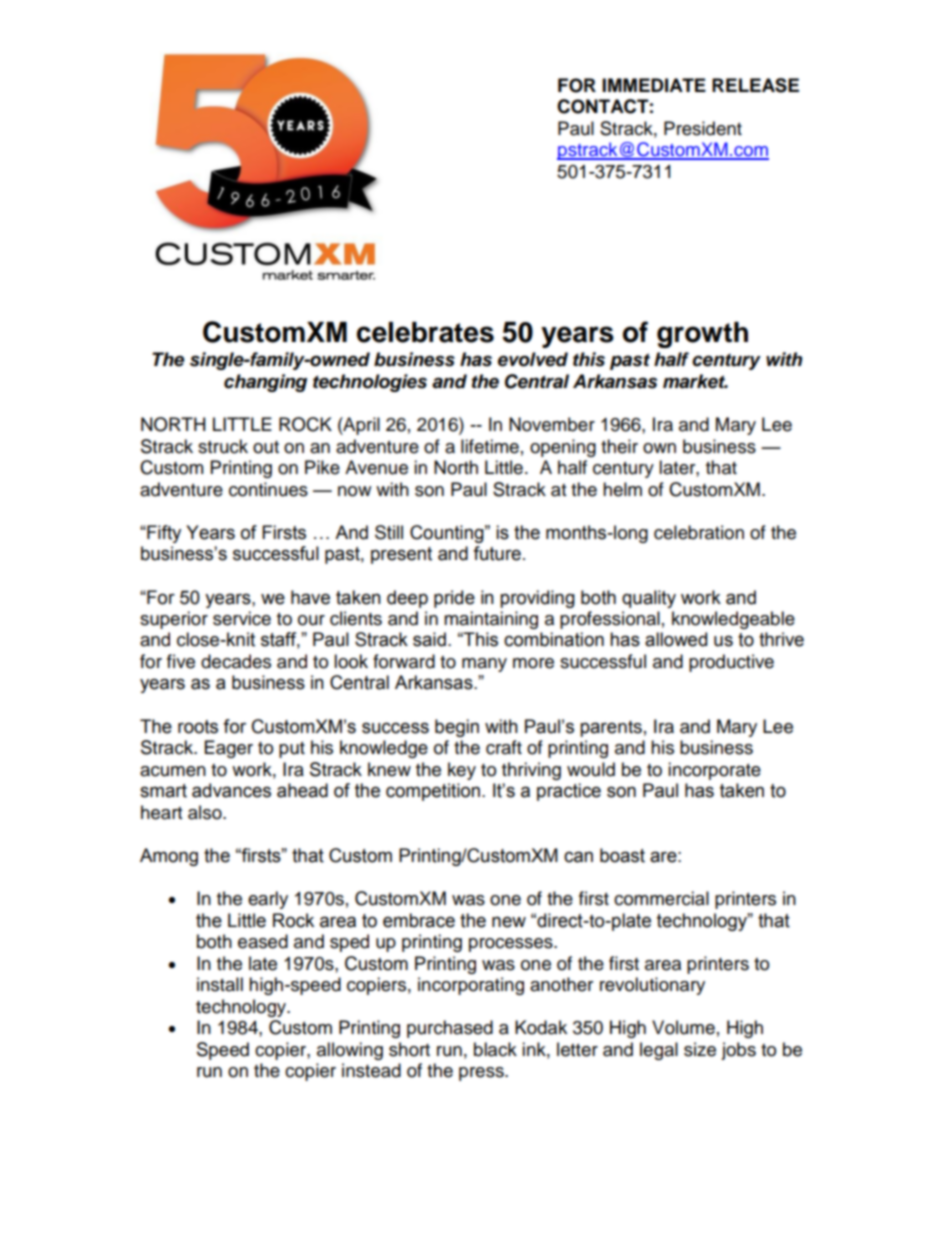 The height and width of the document is (1233, 952). I want to click on lifetime, so click(490, 446).
